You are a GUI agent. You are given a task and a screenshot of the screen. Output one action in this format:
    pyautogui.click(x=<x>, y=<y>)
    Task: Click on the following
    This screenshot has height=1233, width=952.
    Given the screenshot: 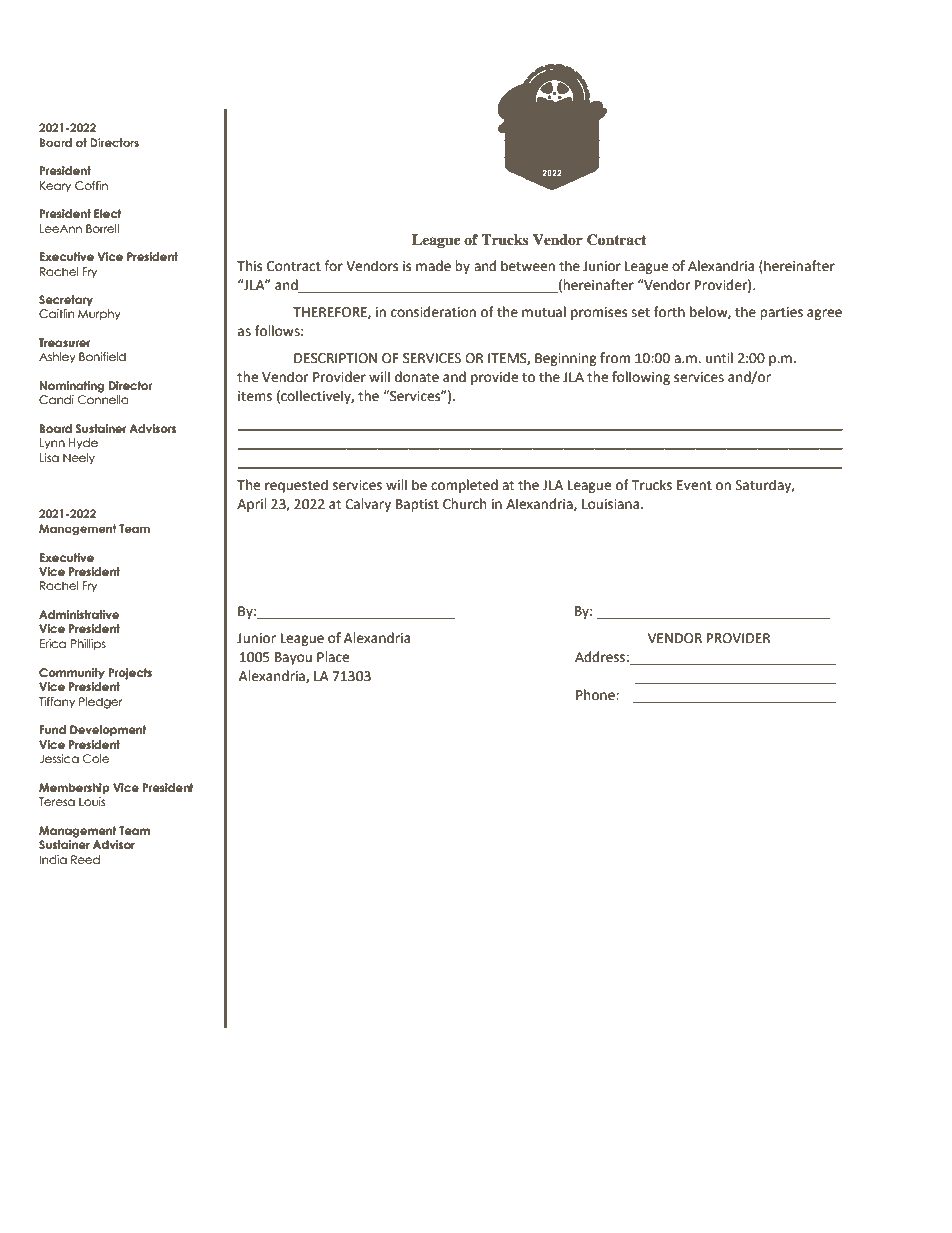 What is the action you would take?
    pyautogui.click(x=641, y=378)
